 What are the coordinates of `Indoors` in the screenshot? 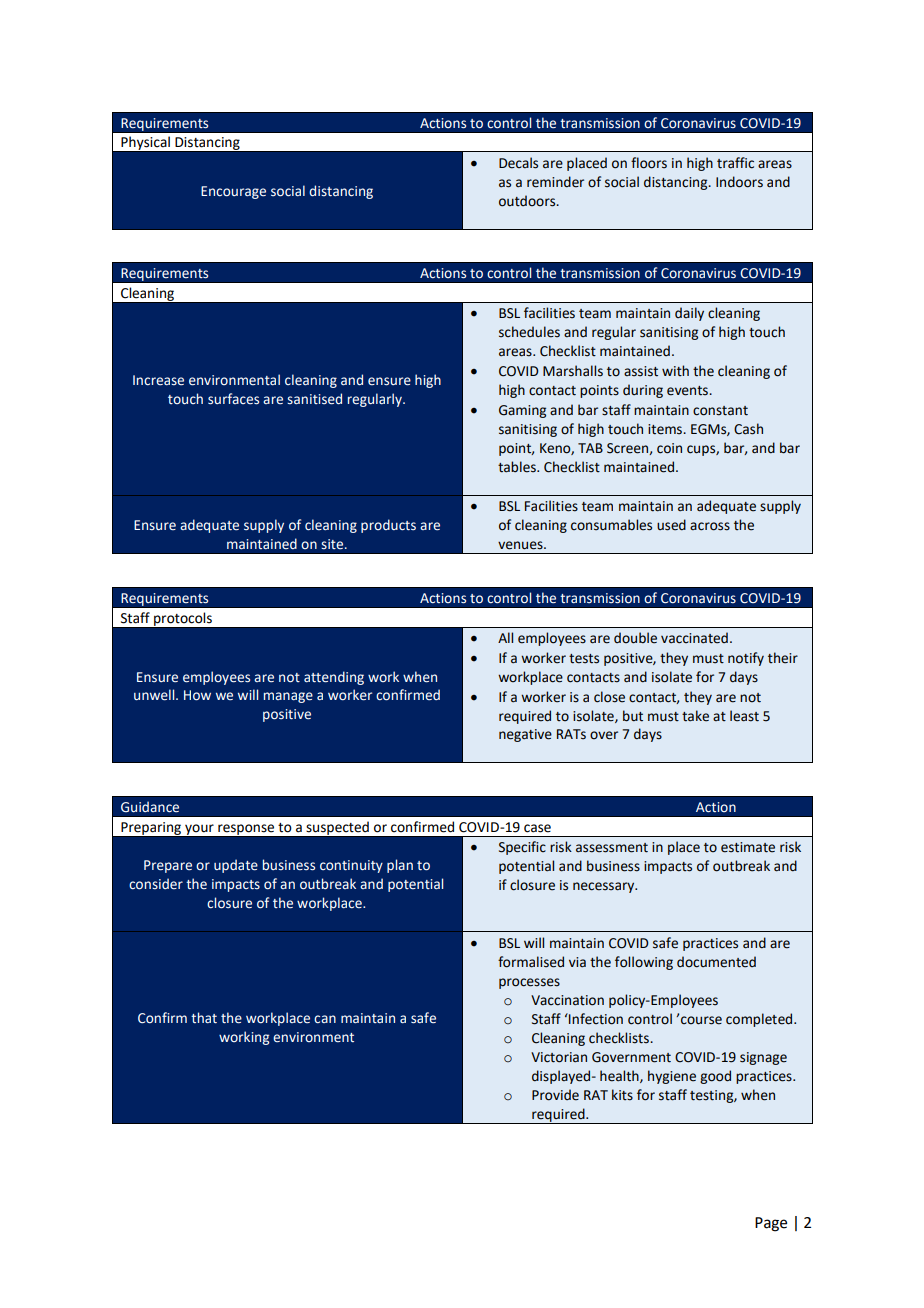 It's located at (739, 182).
